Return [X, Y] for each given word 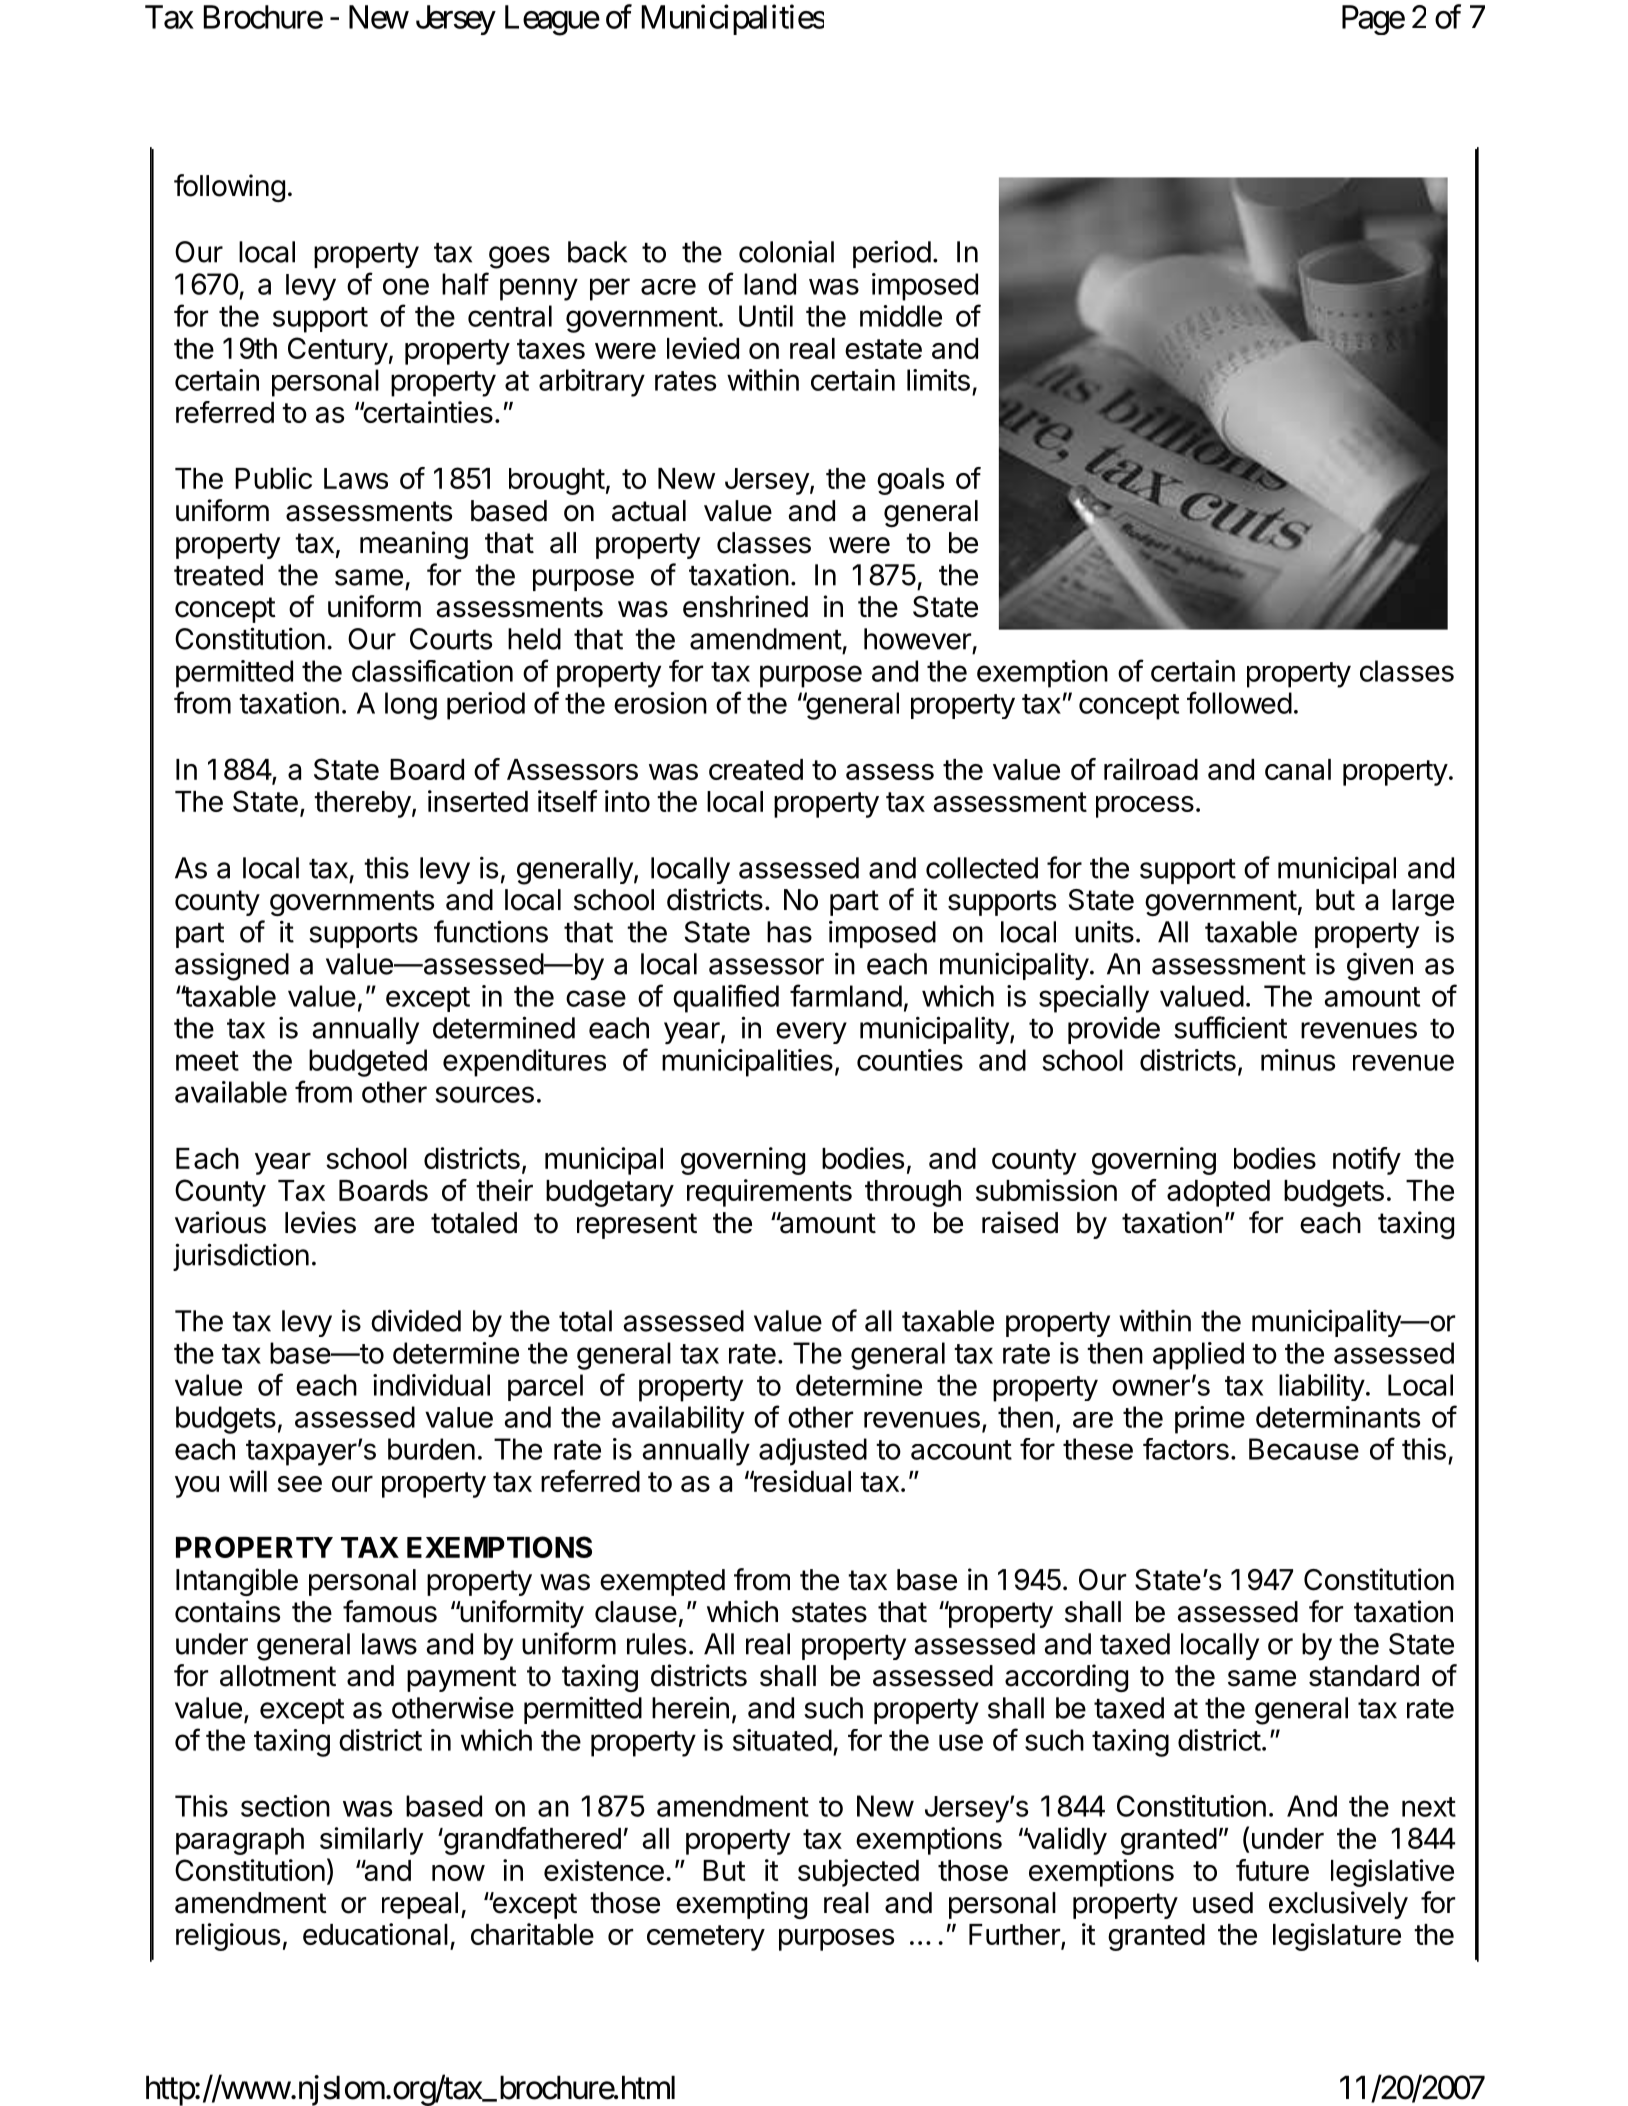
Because [1304, 1449]
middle [901, 316]
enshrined [745, 606]
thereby [362, 804]
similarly [372, 1841]
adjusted [813, 1452]
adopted [1218, 1193]
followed [1239, 702]
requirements [769, 1193]
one [406, 286]
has [789, 932]
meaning [414, 545]
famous [390, 1611]
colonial [786, 251]
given [1380, 967]
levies [320, 1222]
